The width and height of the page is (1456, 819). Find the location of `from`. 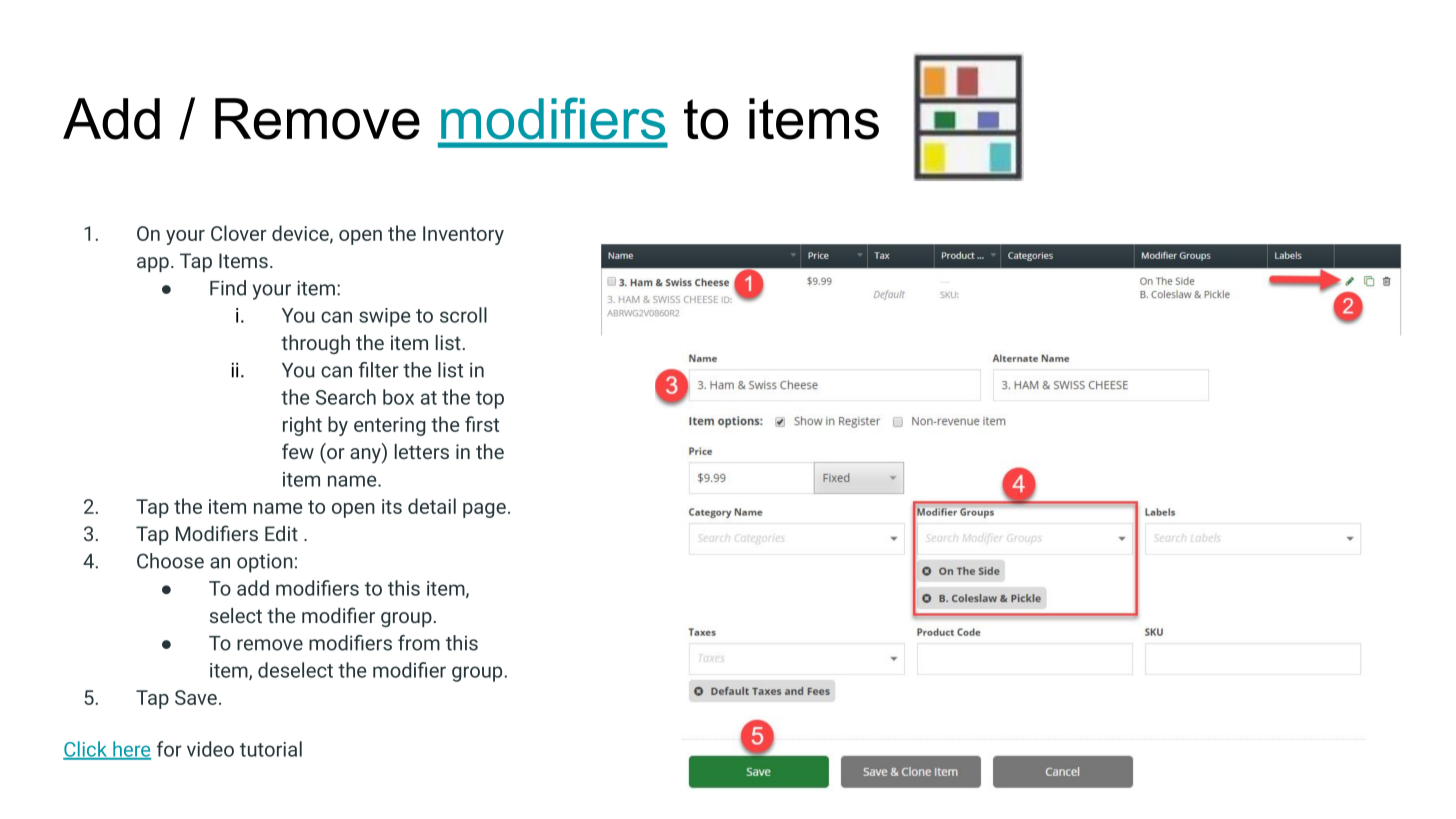

from is located at coordinates (419, 643).
